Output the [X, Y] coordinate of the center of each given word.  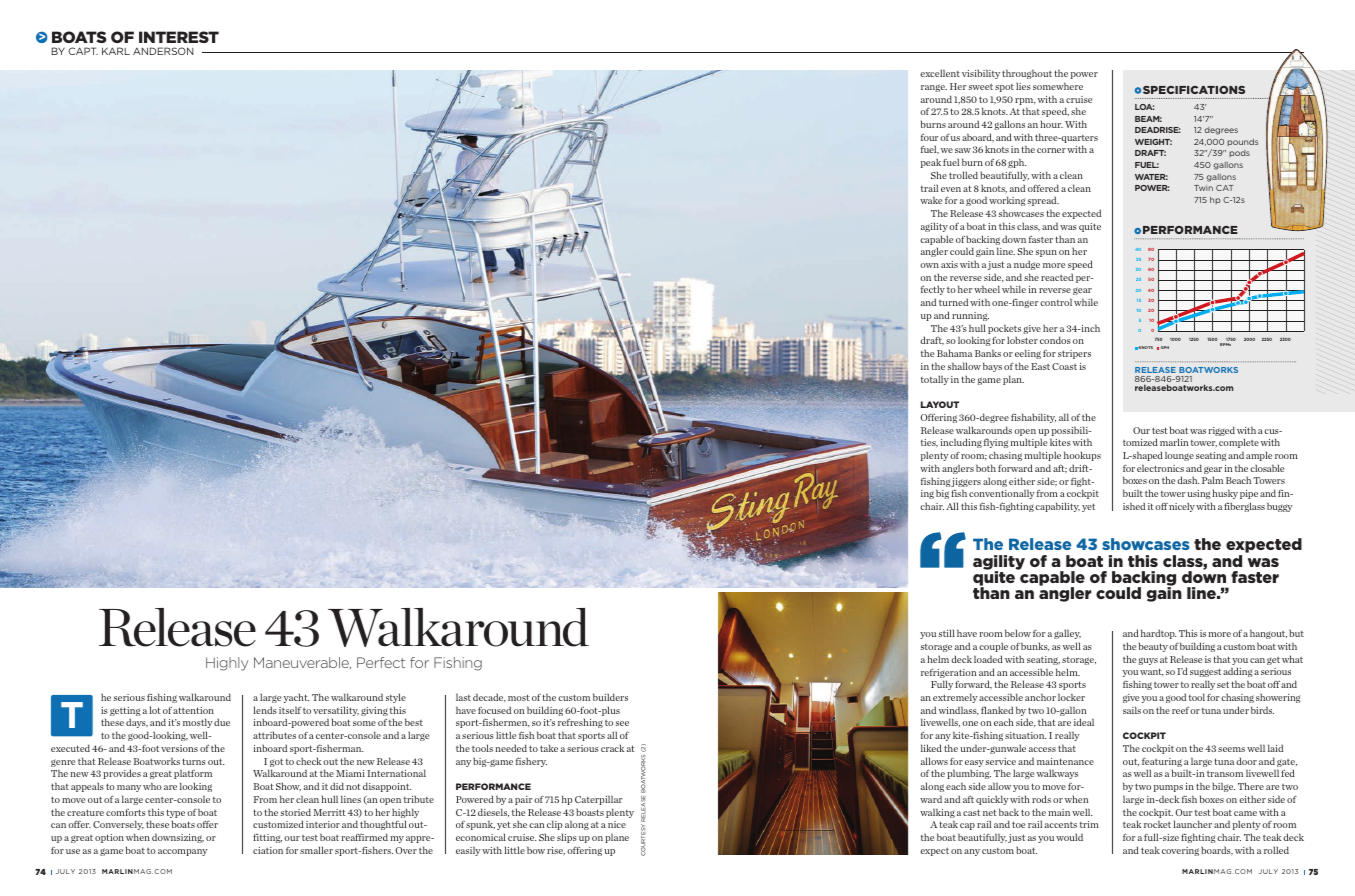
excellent [940, 73]
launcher [1192, 824]
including [961, 443]
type [175, 815]
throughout [1027, 74]
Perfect [381, 662]
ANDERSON [163, 51]
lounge [1179, 456]
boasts [590, 812]
